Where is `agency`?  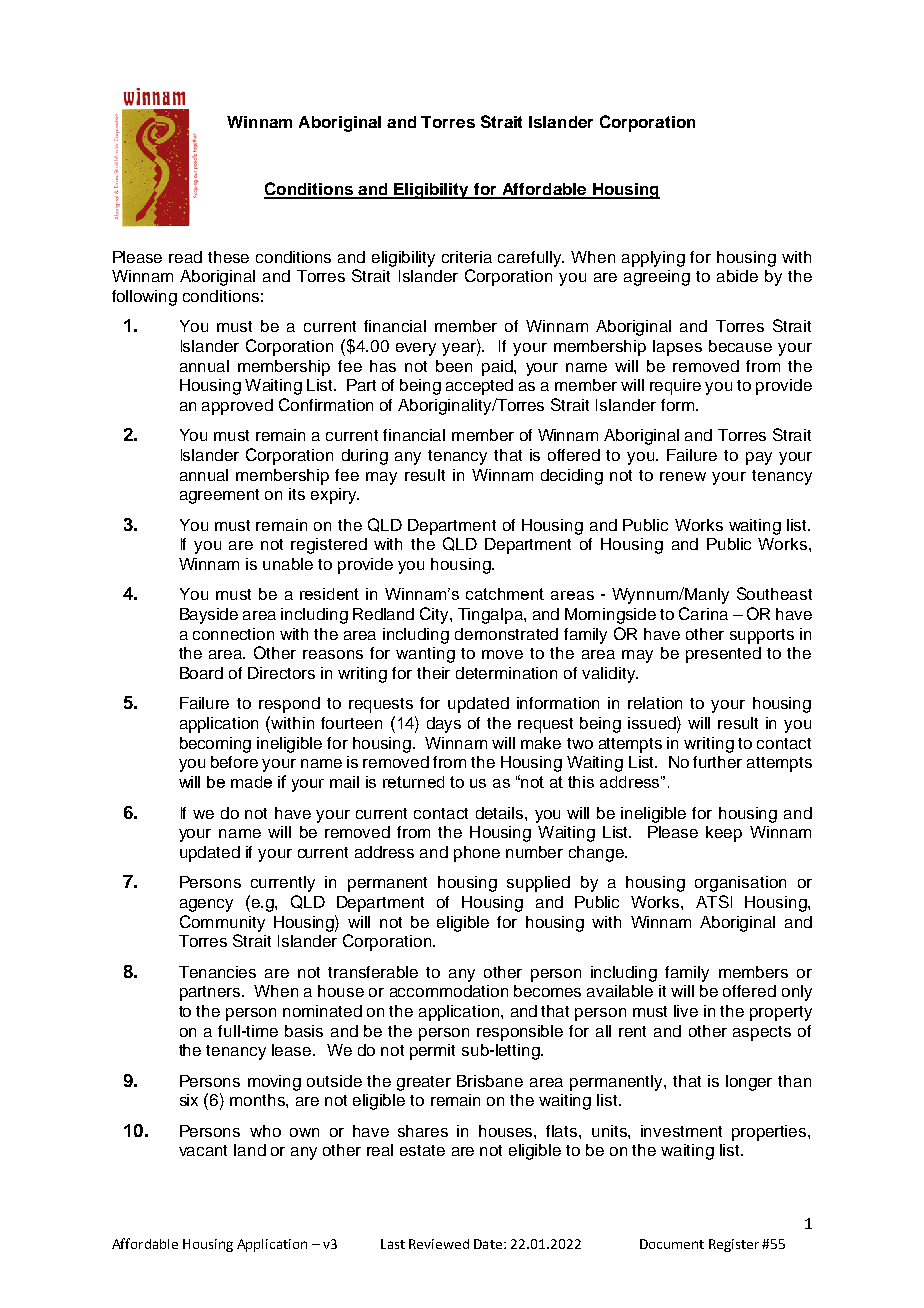
agency is located at coordinates (206, 905).
